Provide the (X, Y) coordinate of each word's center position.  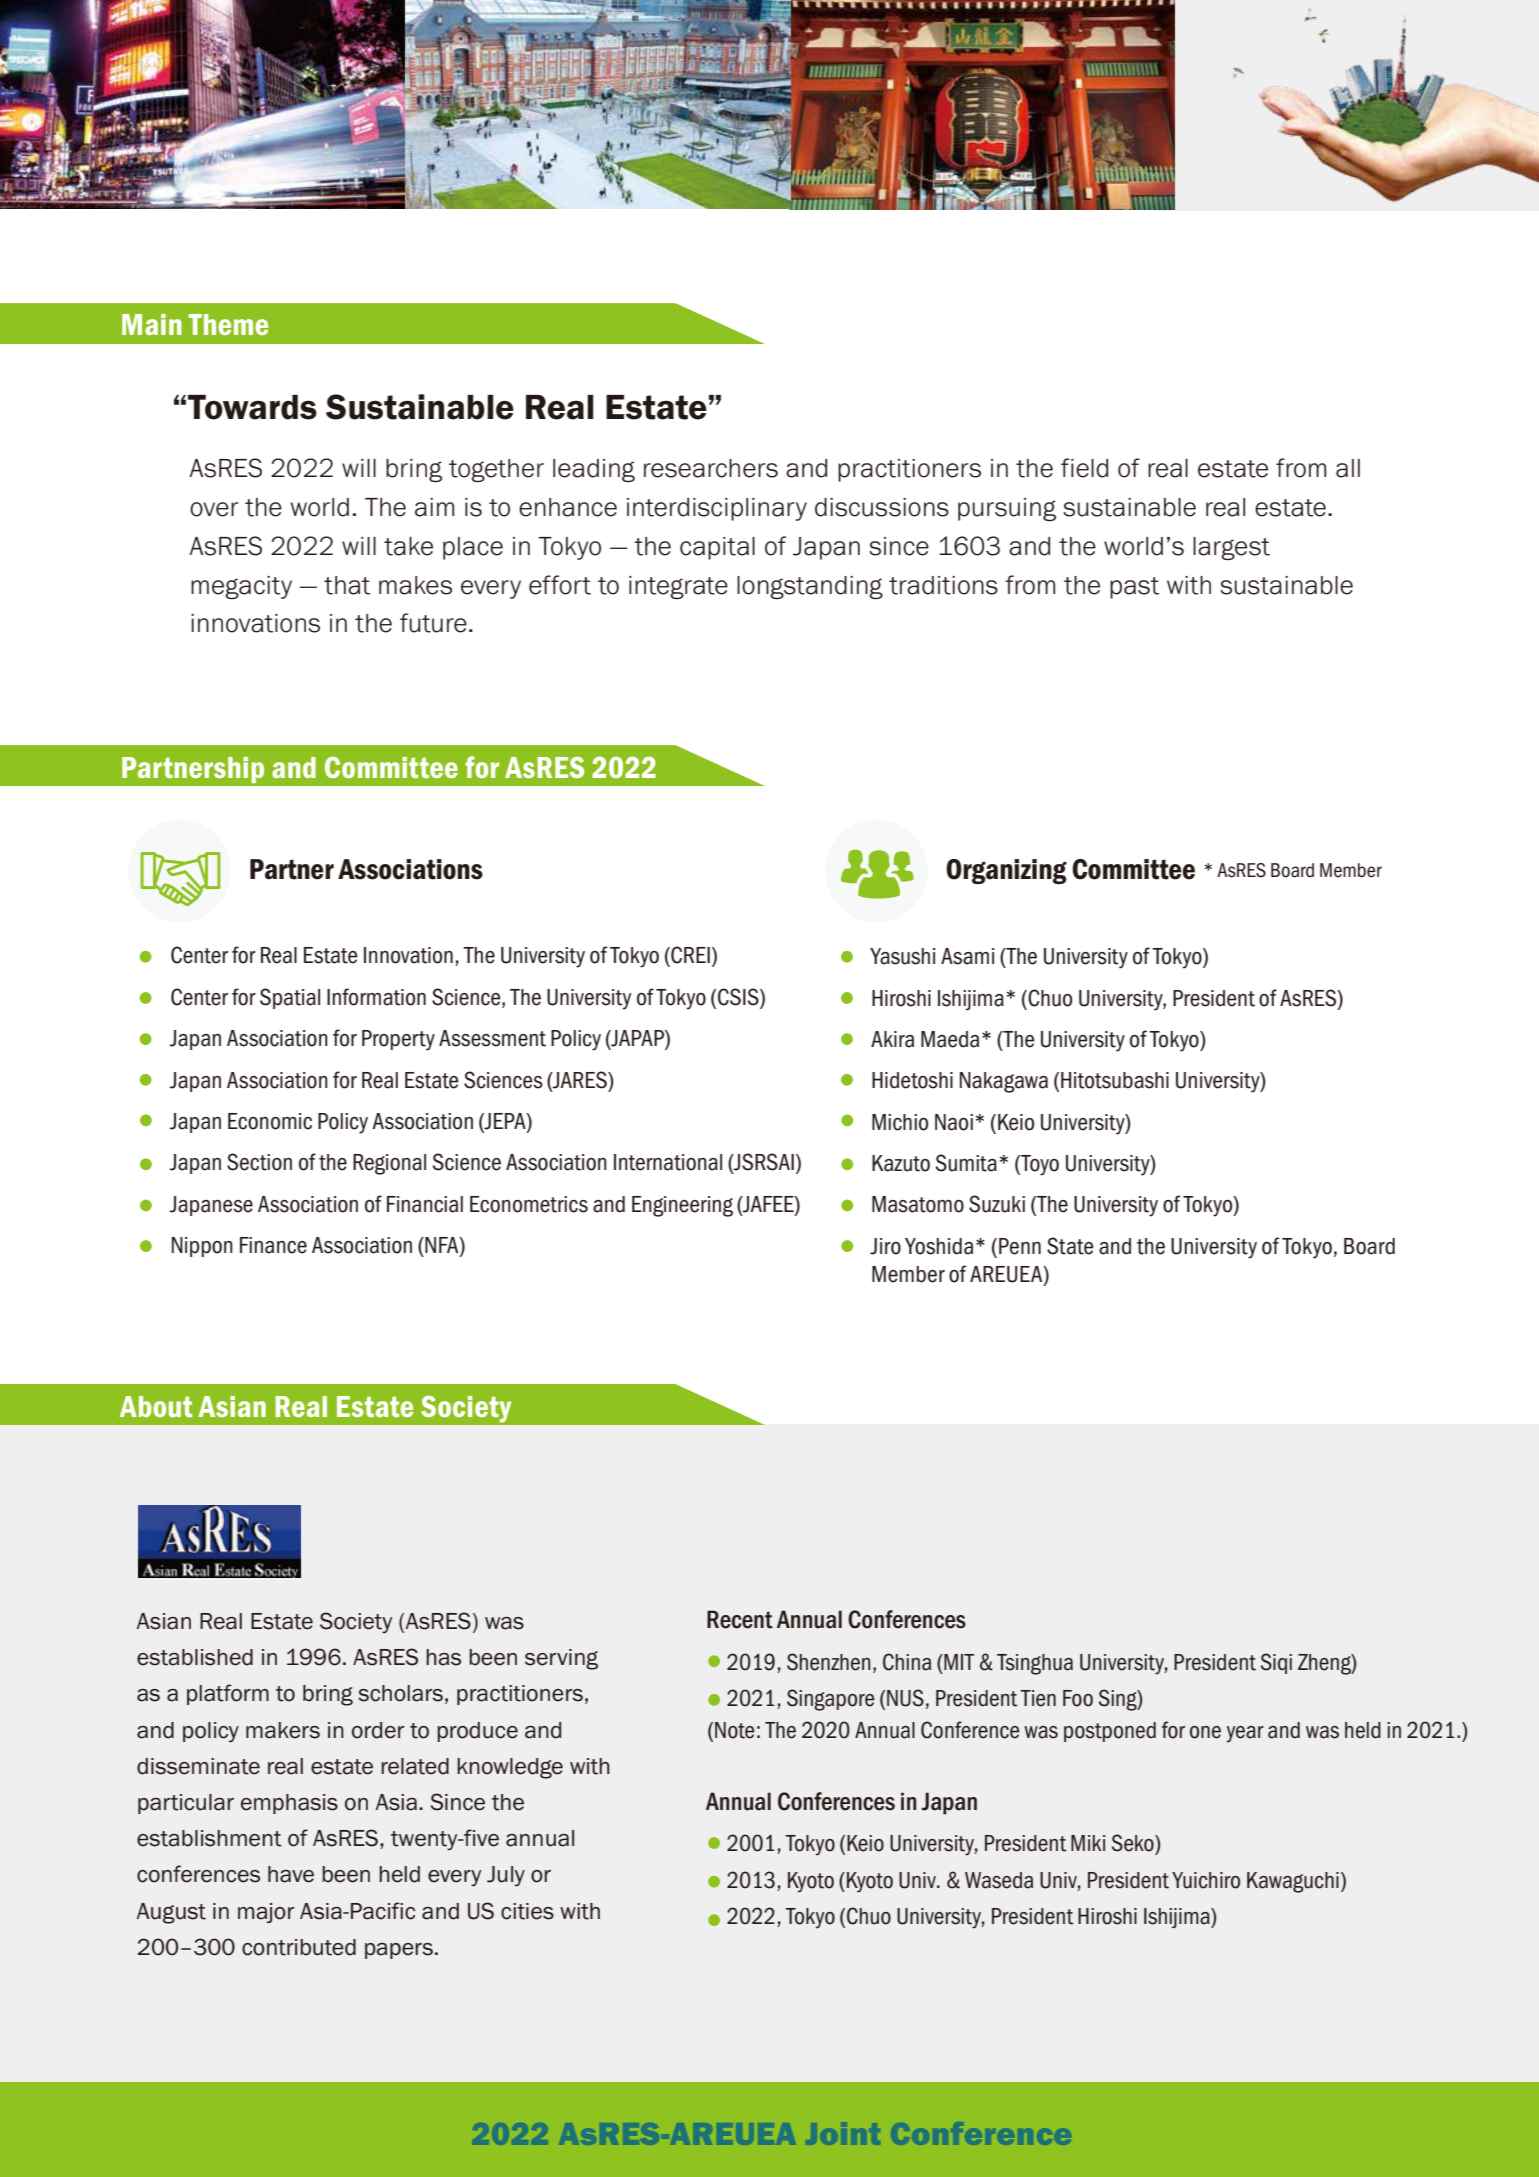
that (347, 585)
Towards (252, 407)
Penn (1020, 1246)
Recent (740, 1619)
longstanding (810, 587)
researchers (711, 468)
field (1084, 468)
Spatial (290, 998)
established (195, 1657)
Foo (1078, 1698)
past (1134, 588)
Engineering (682, 1206)
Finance (273, 1245)
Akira (892, 1039)
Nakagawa (1004, 1082)
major (266, 1913)
